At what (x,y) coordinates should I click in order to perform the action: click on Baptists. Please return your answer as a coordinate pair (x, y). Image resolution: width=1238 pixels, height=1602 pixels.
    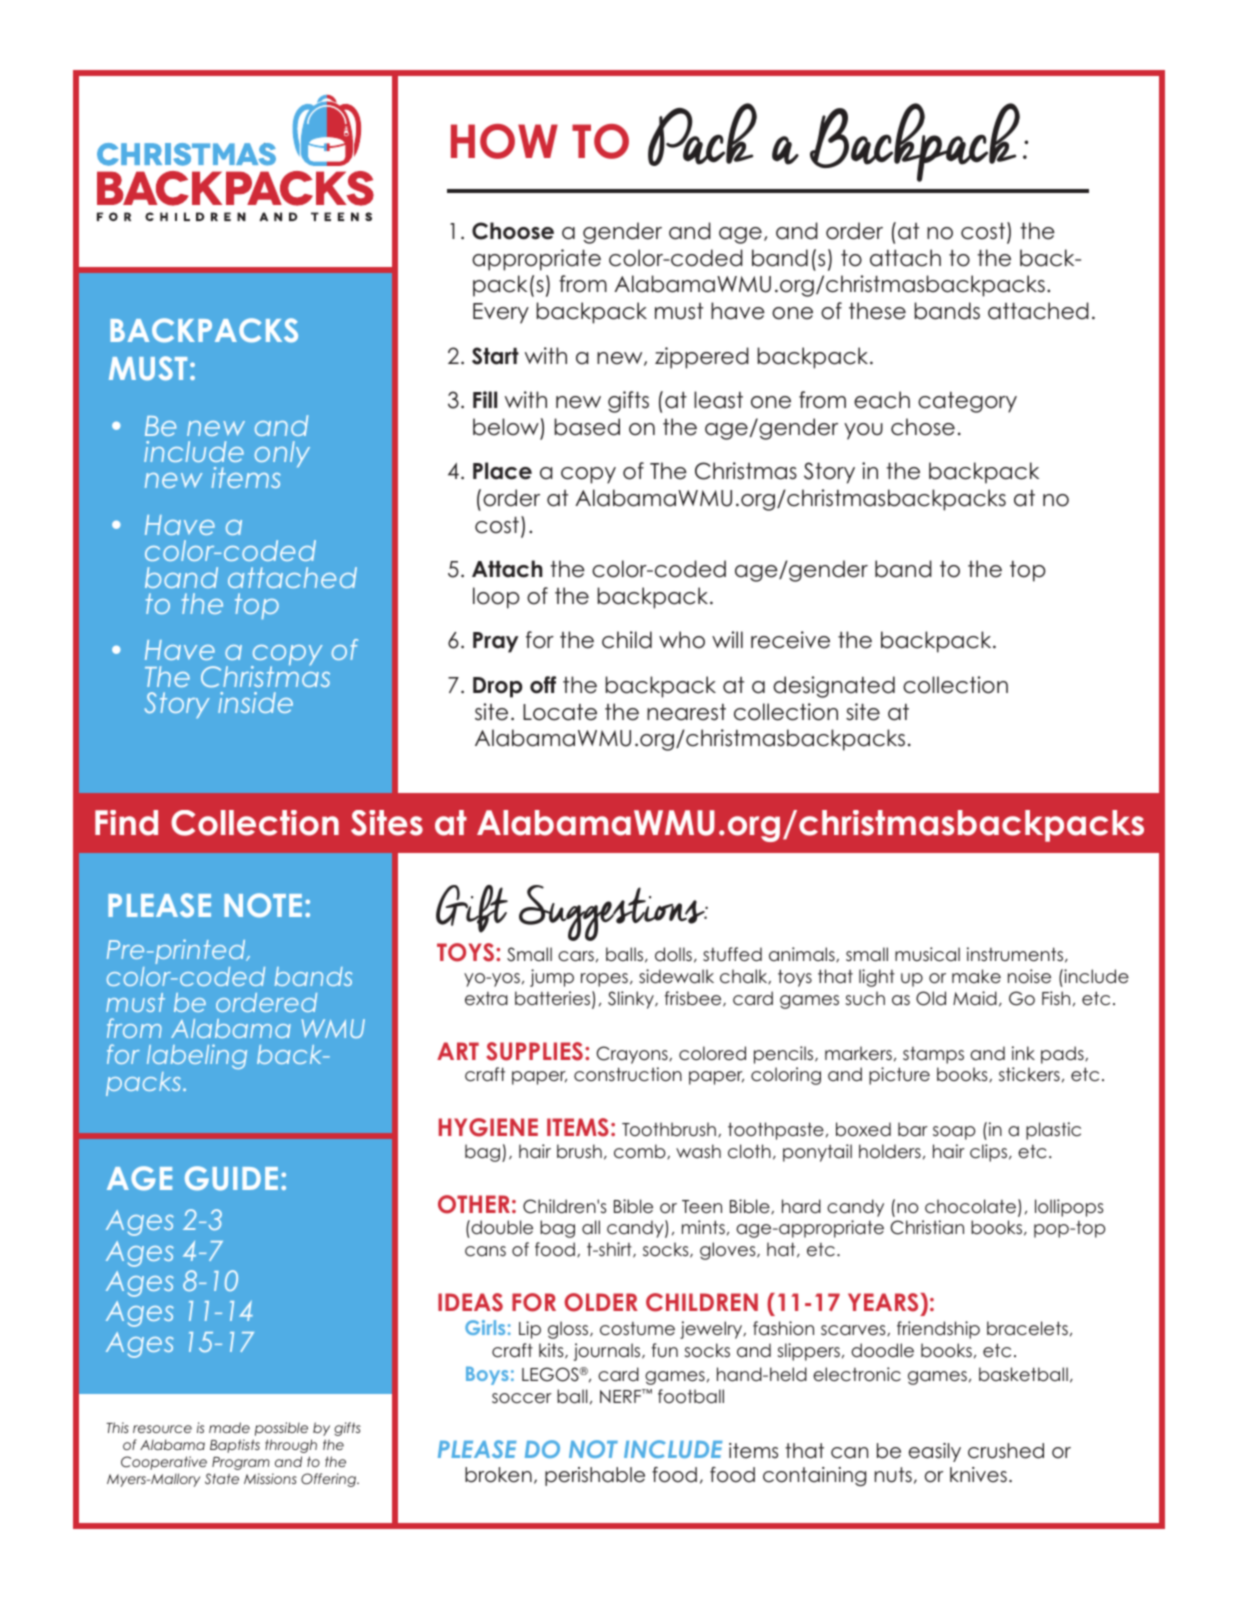
    Looking at the image, I should click on (235, 1446).
